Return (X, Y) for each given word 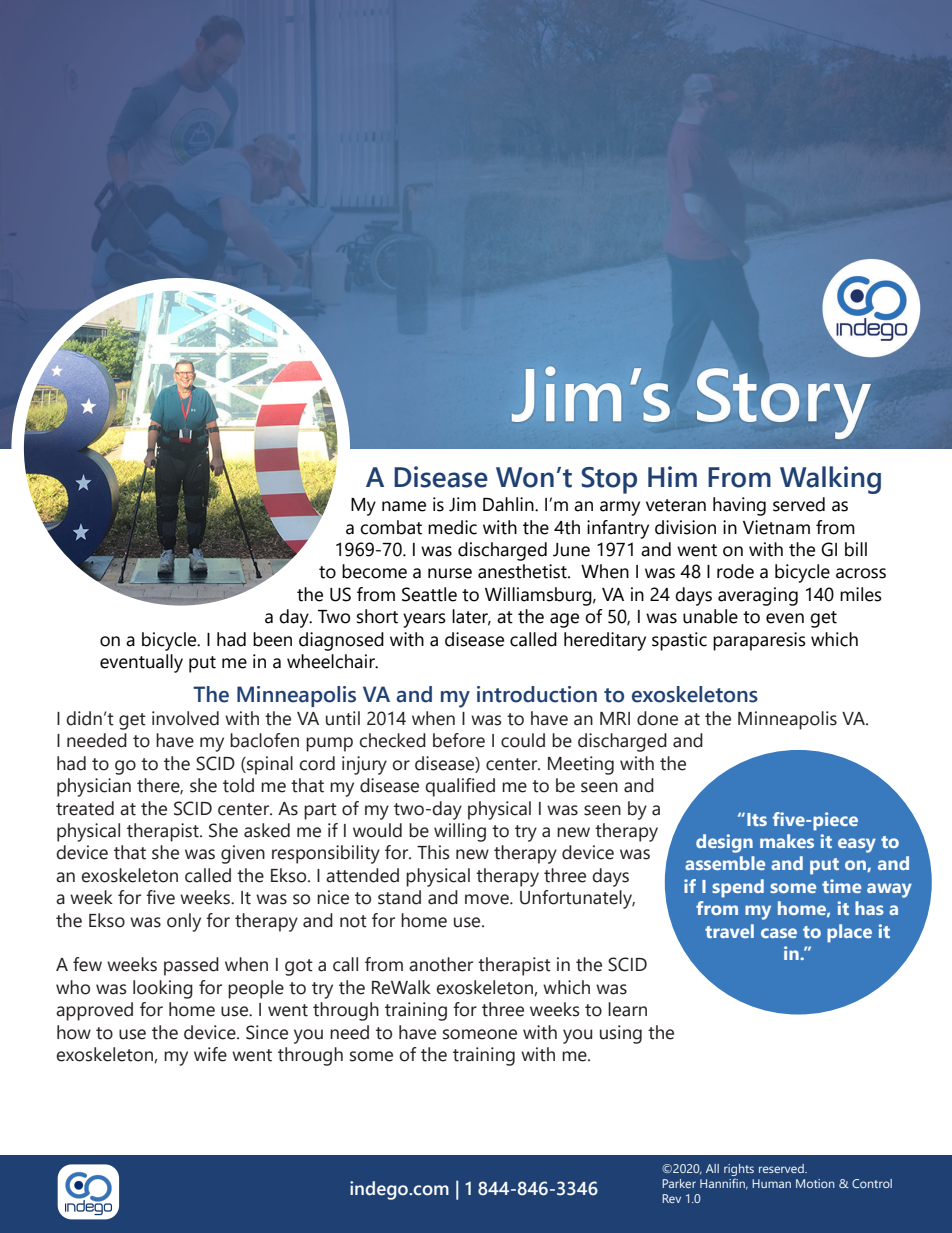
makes (787, 841)
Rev (671, 1198)
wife (210, 1054)
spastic (679, 641)
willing (460, 832)
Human (771, 1183)
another (441, 964)
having (739, 506)
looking (163, 989)
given (243, 854)
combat (391, 527)
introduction (537, 694)
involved (185, 718)
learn (627, 1009)
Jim (462, 504)
